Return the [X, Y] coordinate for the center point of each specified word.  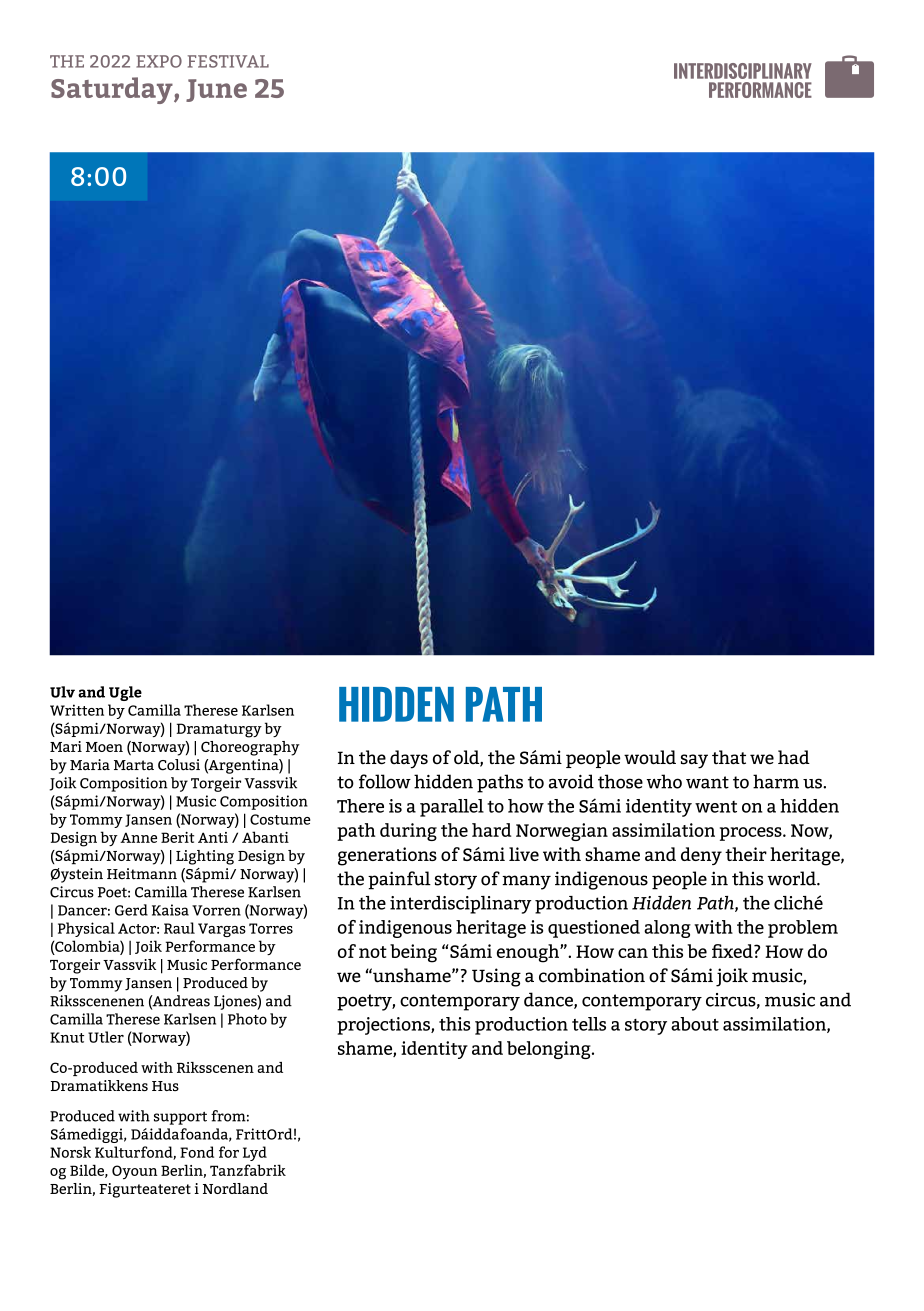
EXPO [159, 61]
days [409, 759]
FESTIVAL [228, 61]
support [180, 1118]
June [216, 90]
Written [77, 710]
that [729, 757]
